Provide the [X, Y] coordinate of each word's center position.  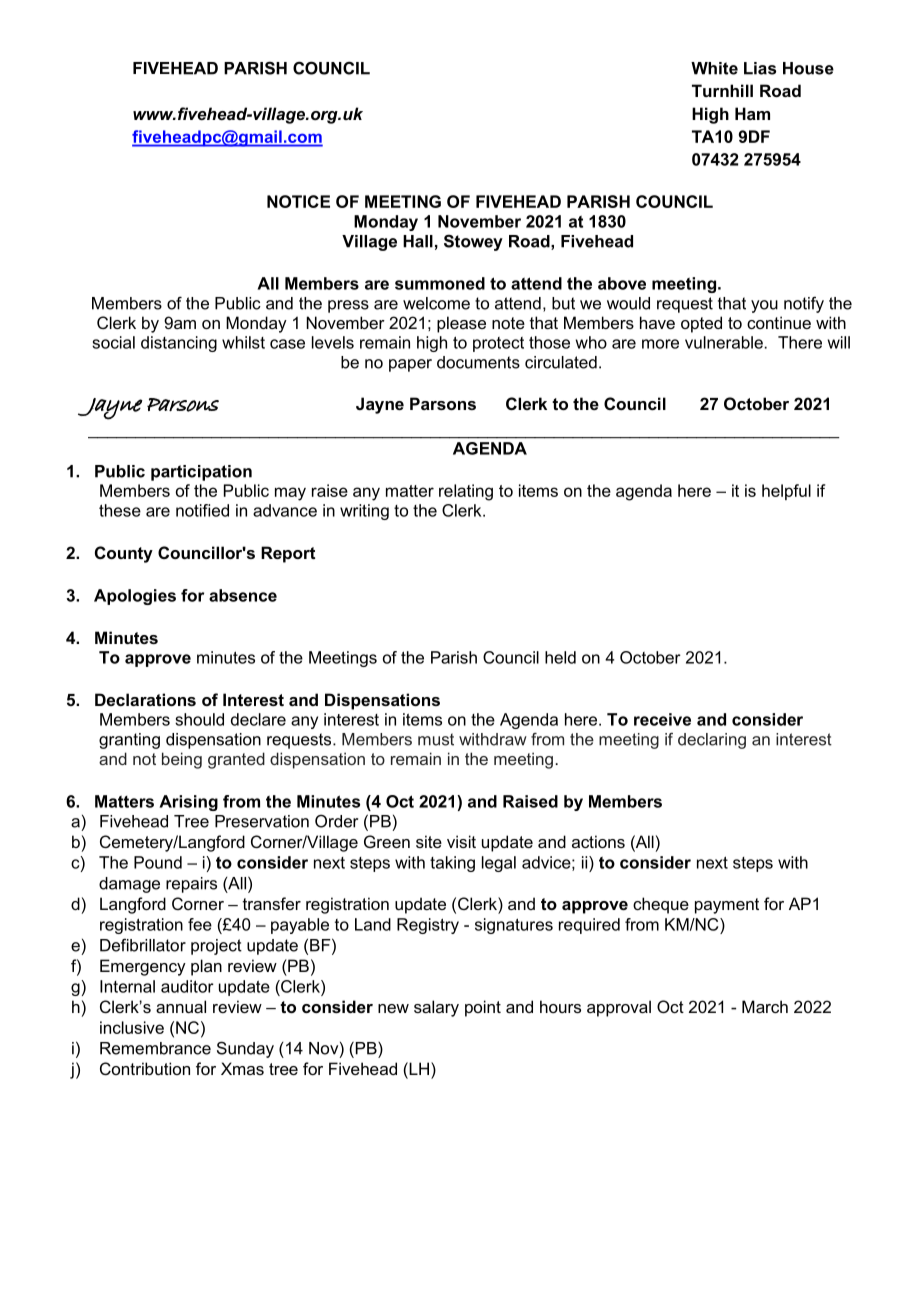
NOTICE [298, 201]
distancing [179, 344]
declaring [712, 741]
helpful [786, 492]
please [461, 324]
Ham [752, 113]
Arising [188, 803]
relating [466, 492]
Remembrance [155, 1048]
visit [461, 841]
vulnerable [724, 342]
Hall [418, 241]
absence [243, 595]
